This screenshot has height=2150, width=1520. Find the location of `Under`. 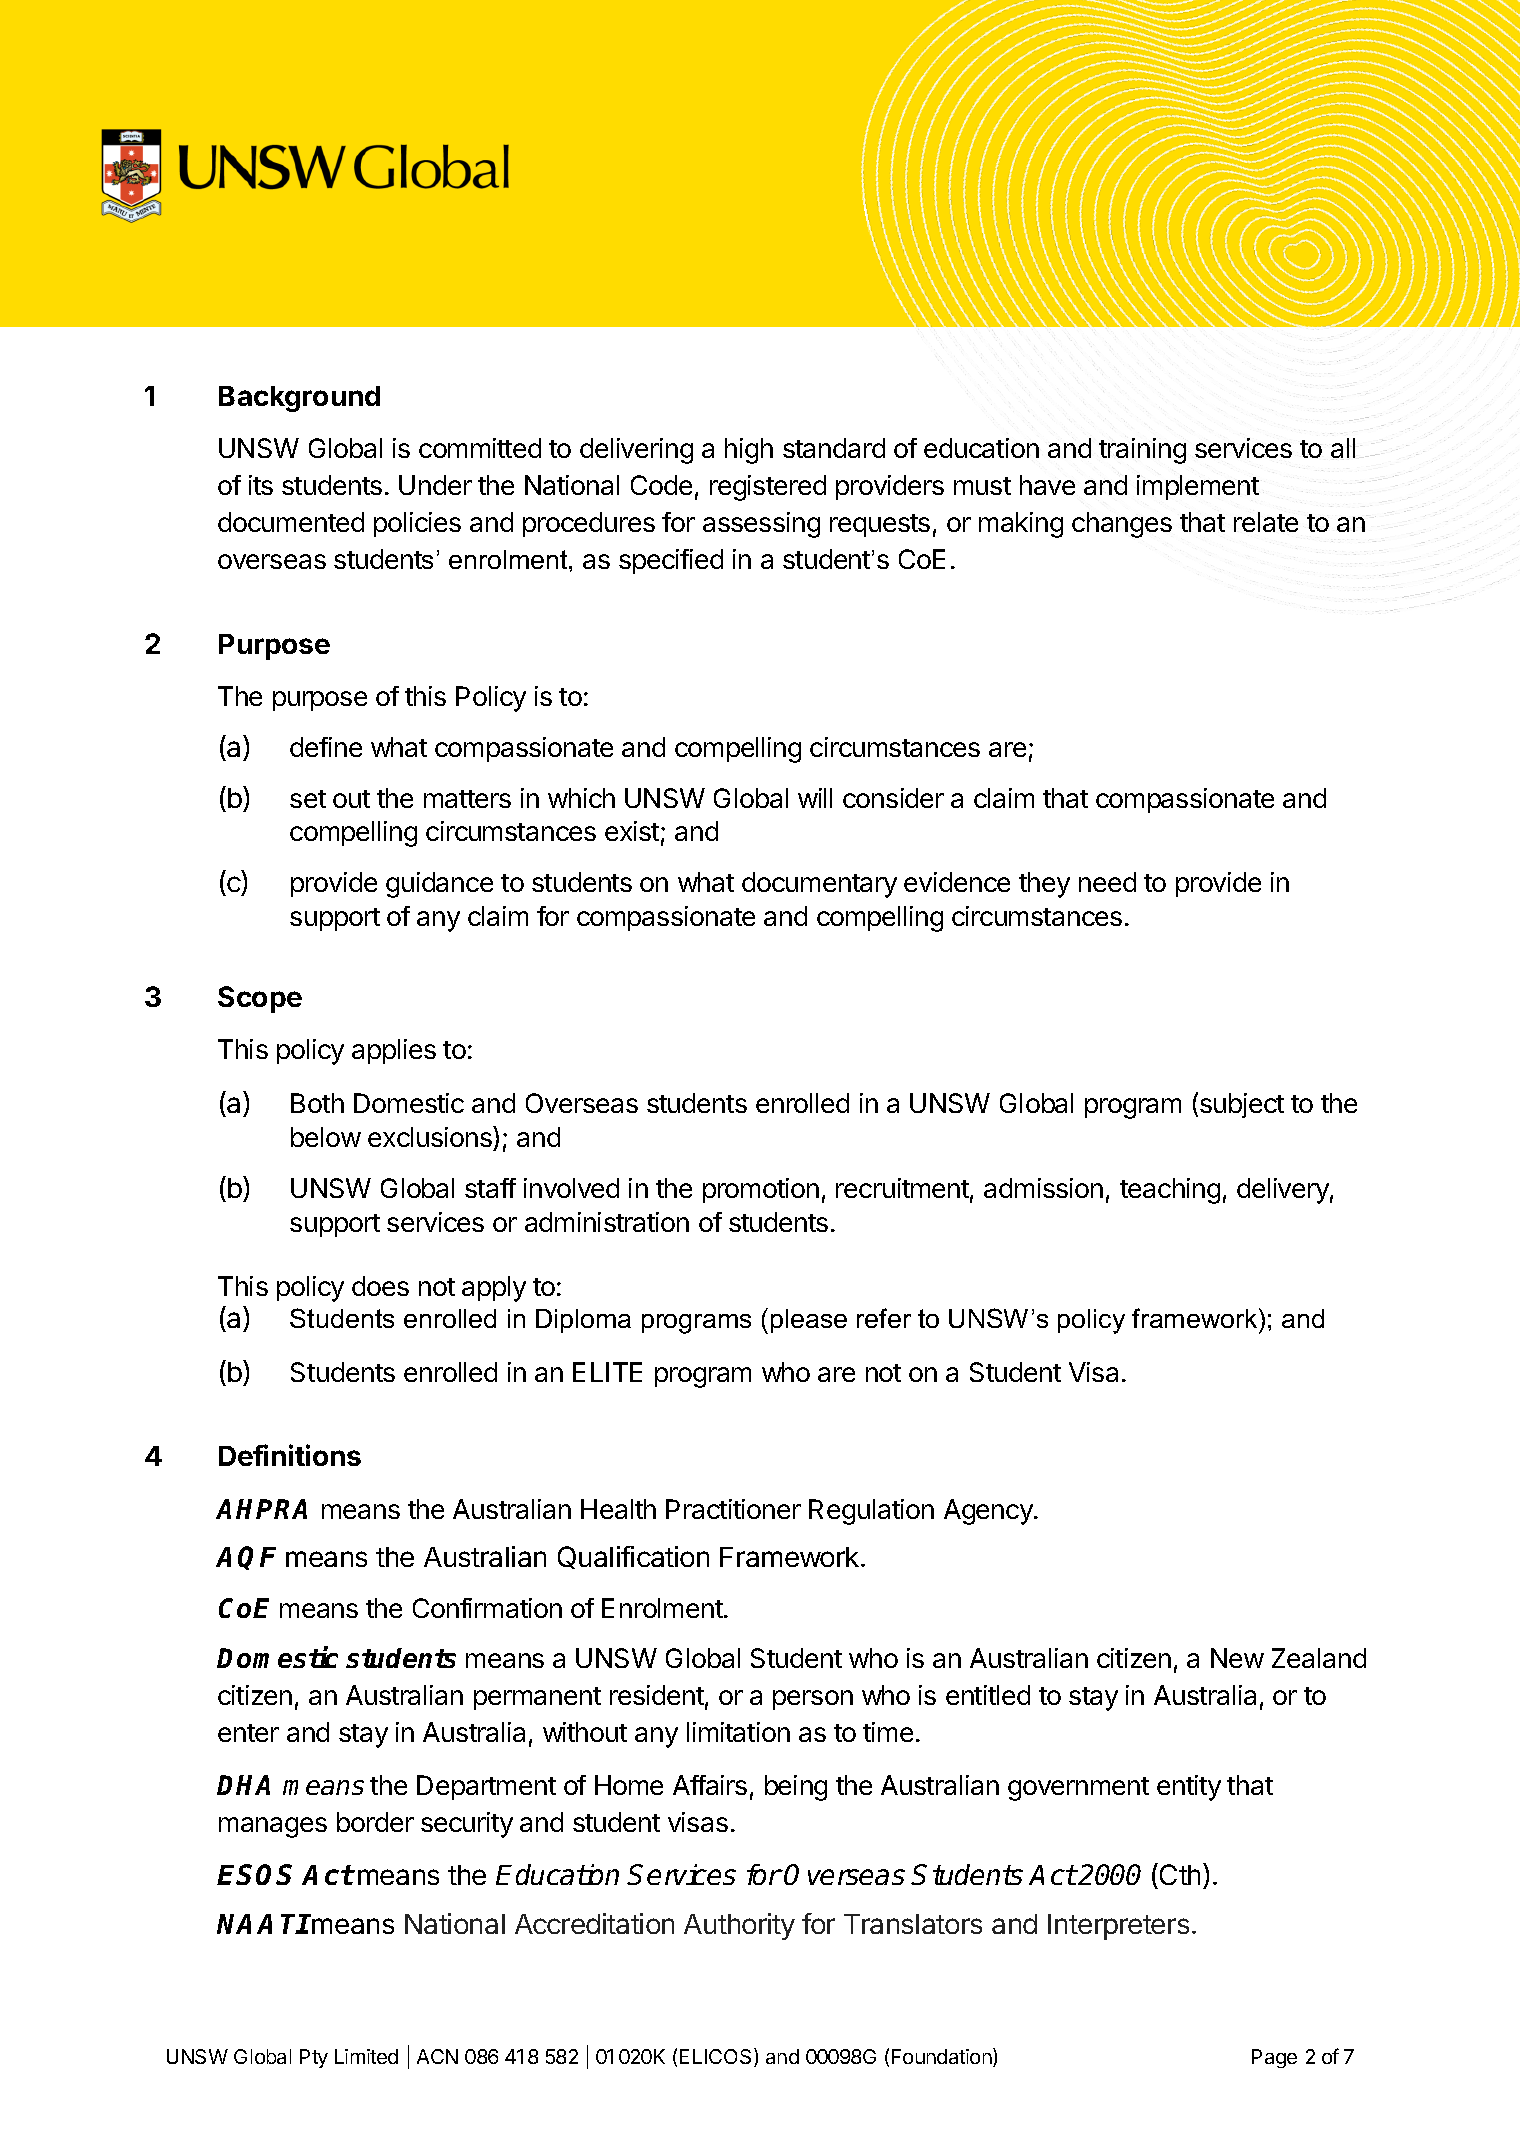

Under is located at coordinates (435, 485).
